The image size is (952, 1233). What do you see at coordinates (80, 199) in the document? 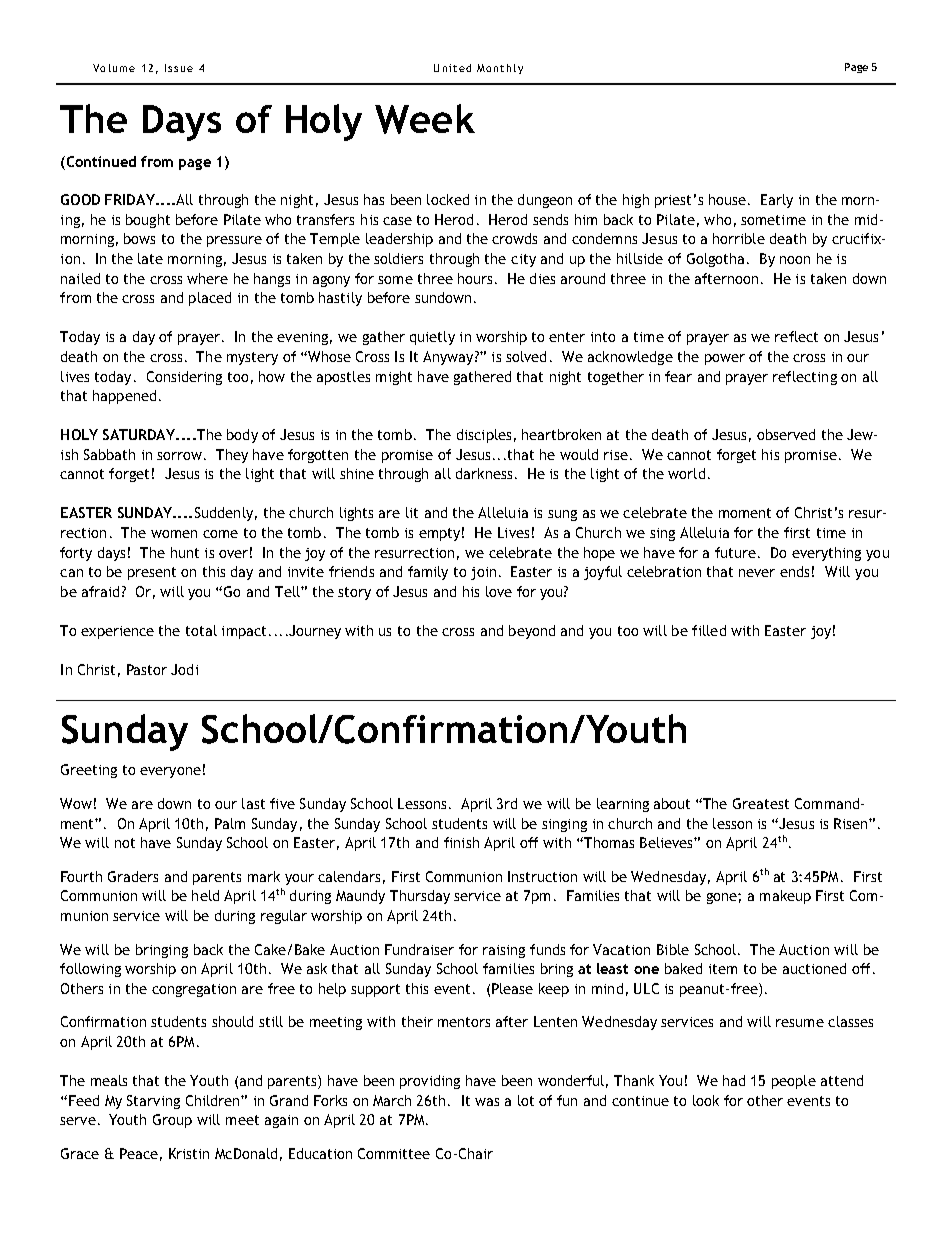
I see `GOOD` at bounding box center [80, 199].
